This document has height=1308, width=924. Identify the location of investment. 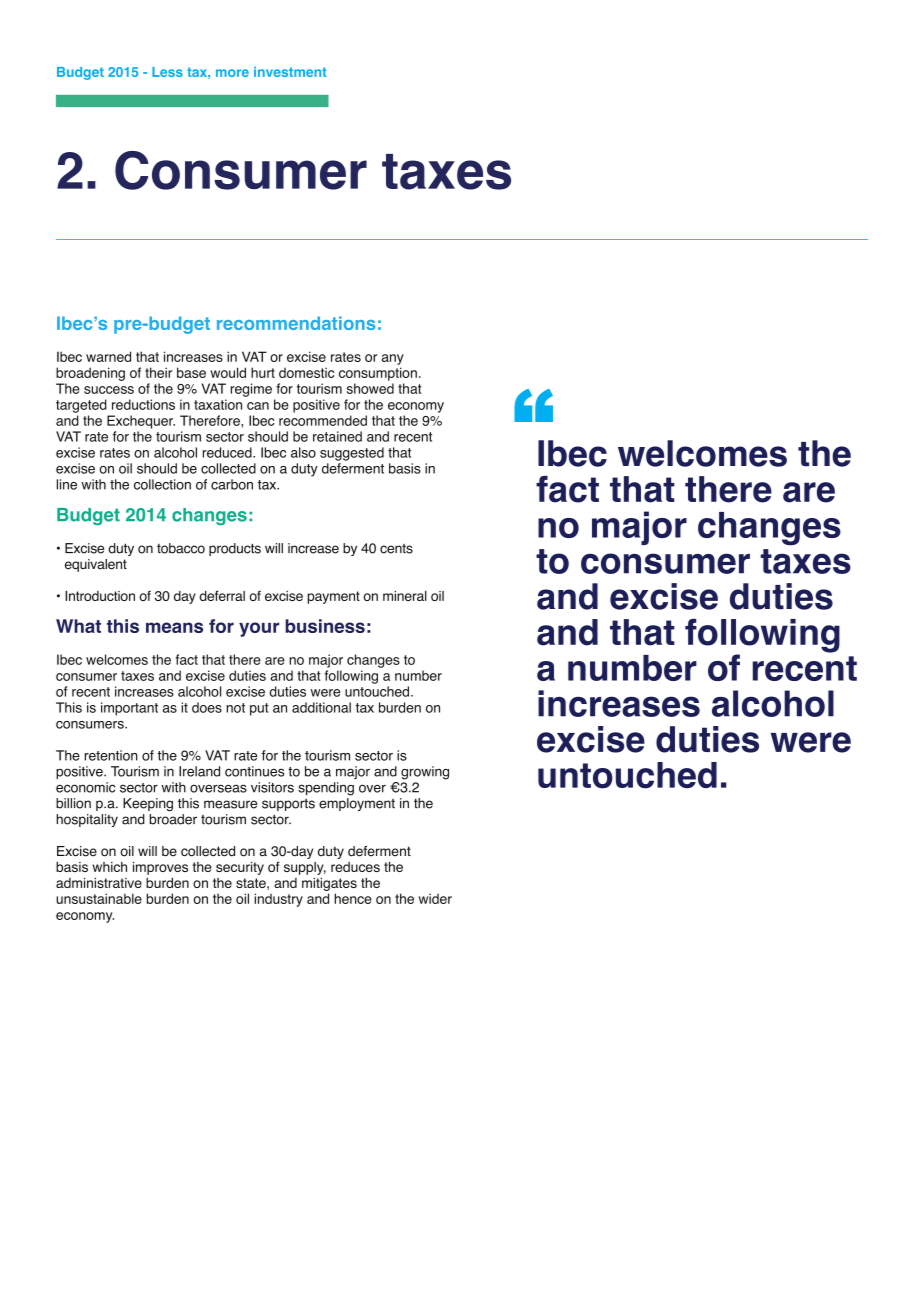
(290, 72).
